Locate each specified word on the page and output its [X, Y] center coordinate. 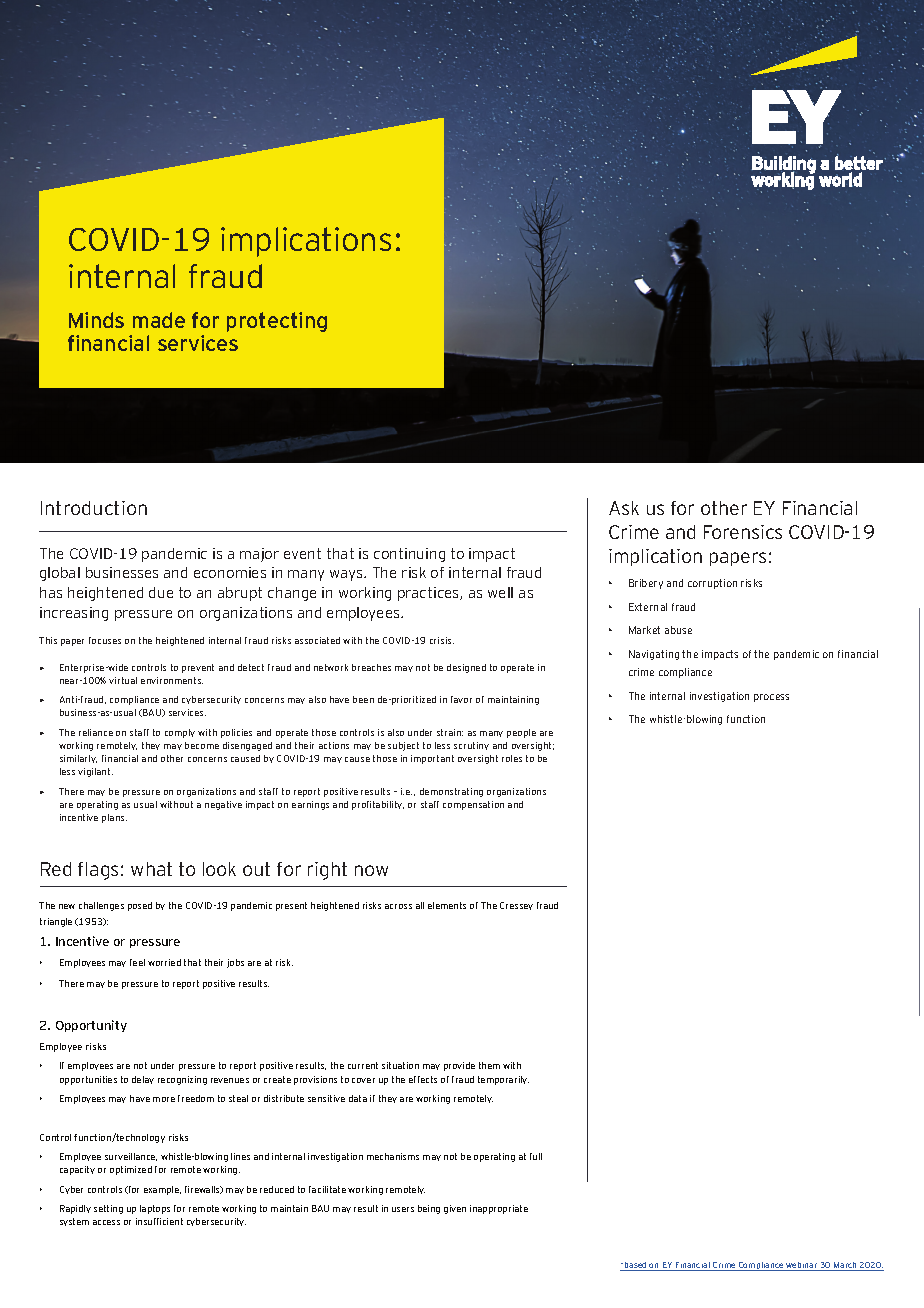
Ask [624, 508]
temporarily [503, 1080]
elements [447, 905]
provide [459, 1066]
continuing [409, 555]
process [771, 698]
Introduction [94, 508]
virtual [123, 680]
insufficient [159, 1221]
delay [143, 1080]
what [151, 869]
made [159, 320]
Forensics [743, 532]
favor [461, 699]
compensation [473, 805]
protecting [277, 322]
